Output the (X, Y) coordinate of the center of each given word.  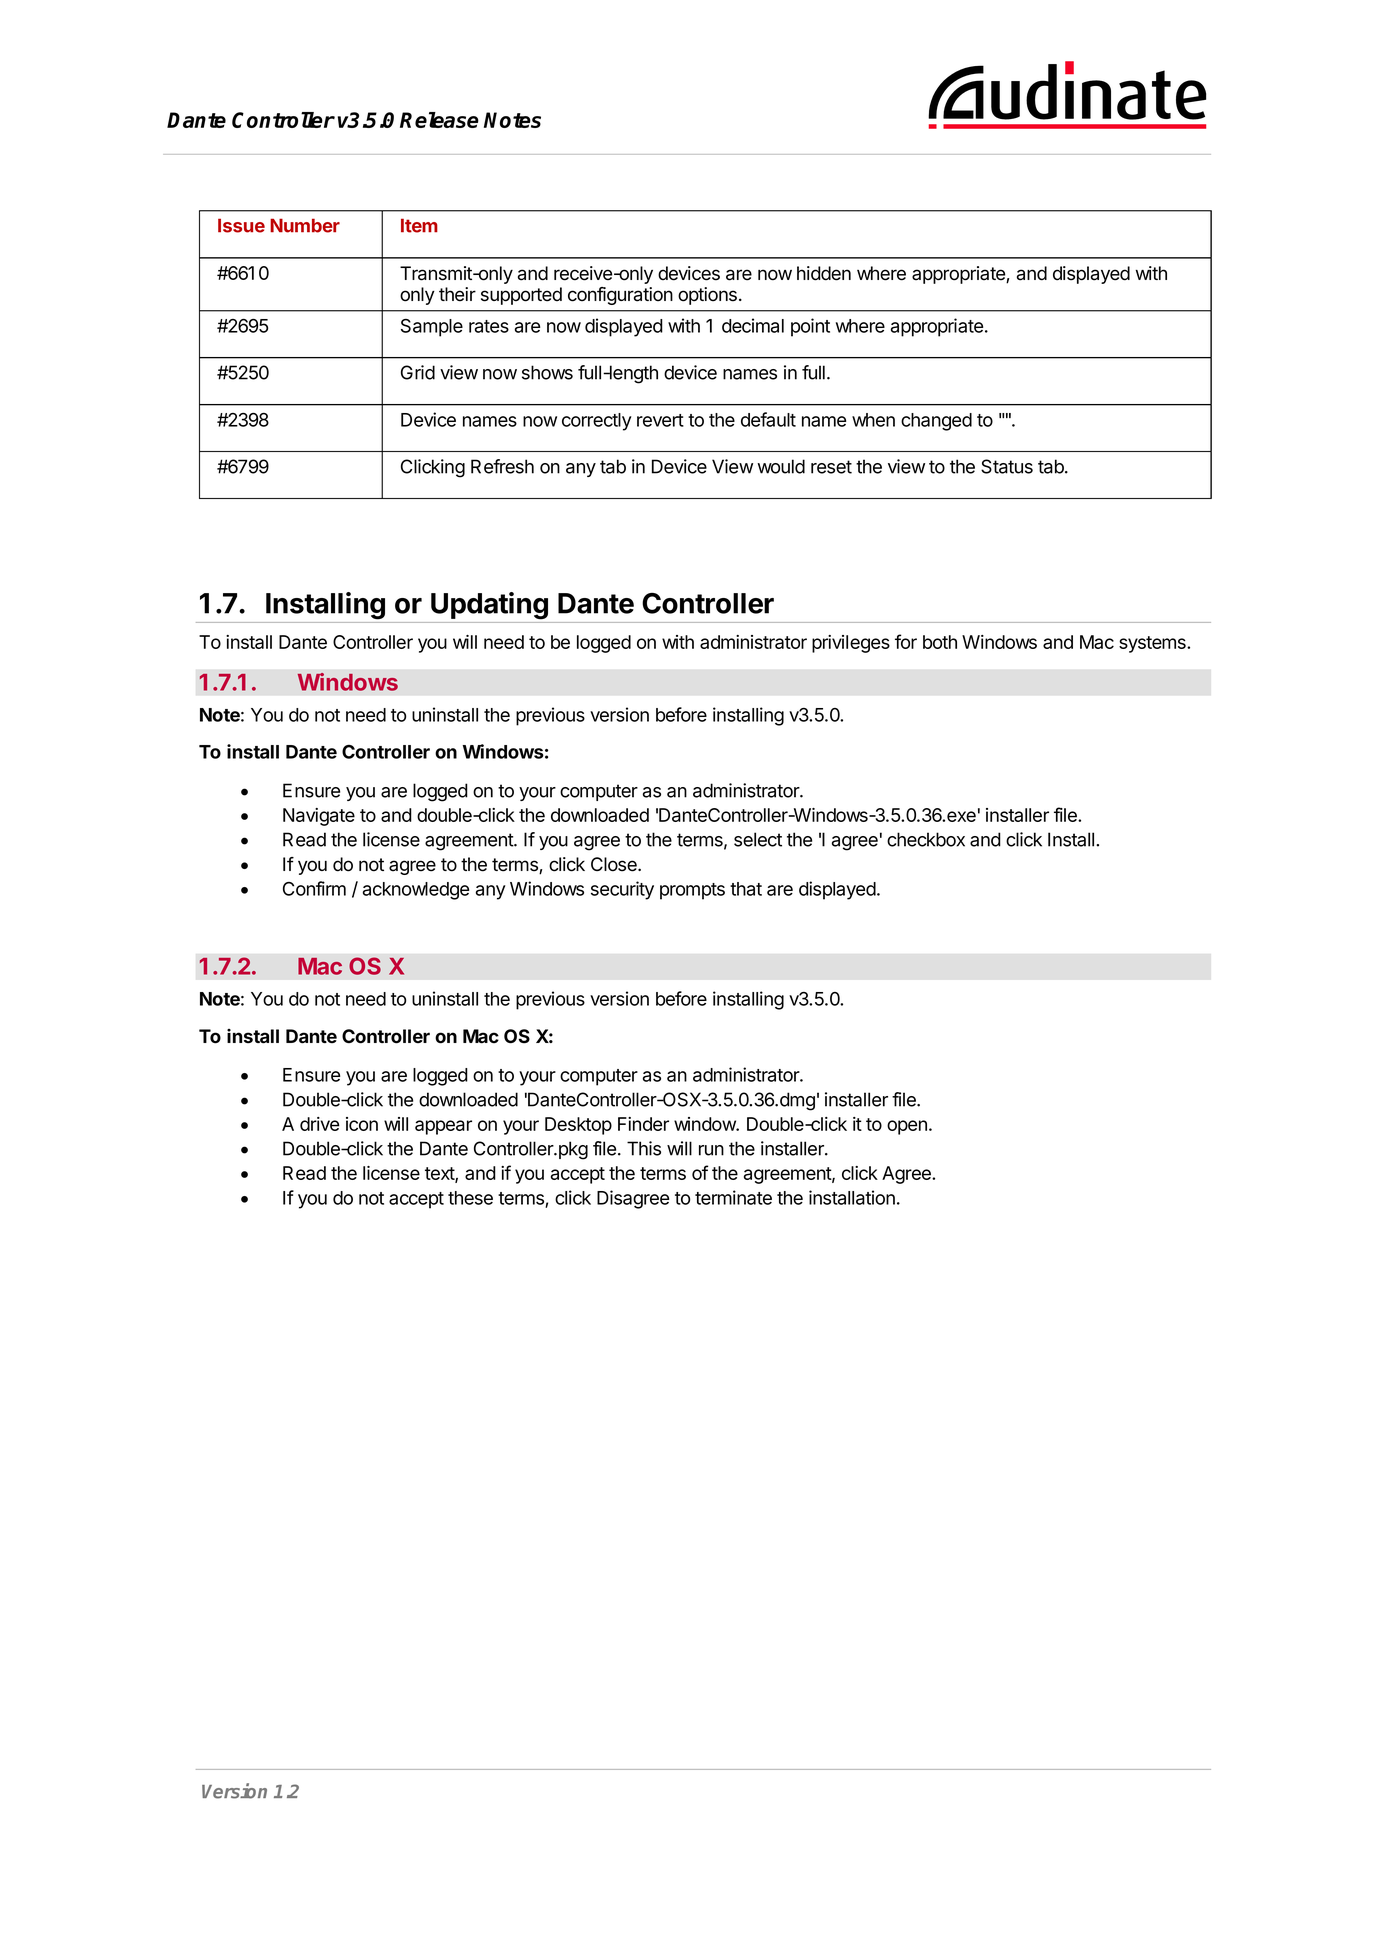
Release (439, 120)
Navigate (319, 817)
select (758, 839)
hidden (824, 273)
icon (362, 1124)
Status (1007, 466)
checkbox (926, 839)
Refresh (502, 466)
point (810, 327)
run (711, 1150)
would (781, 466)
